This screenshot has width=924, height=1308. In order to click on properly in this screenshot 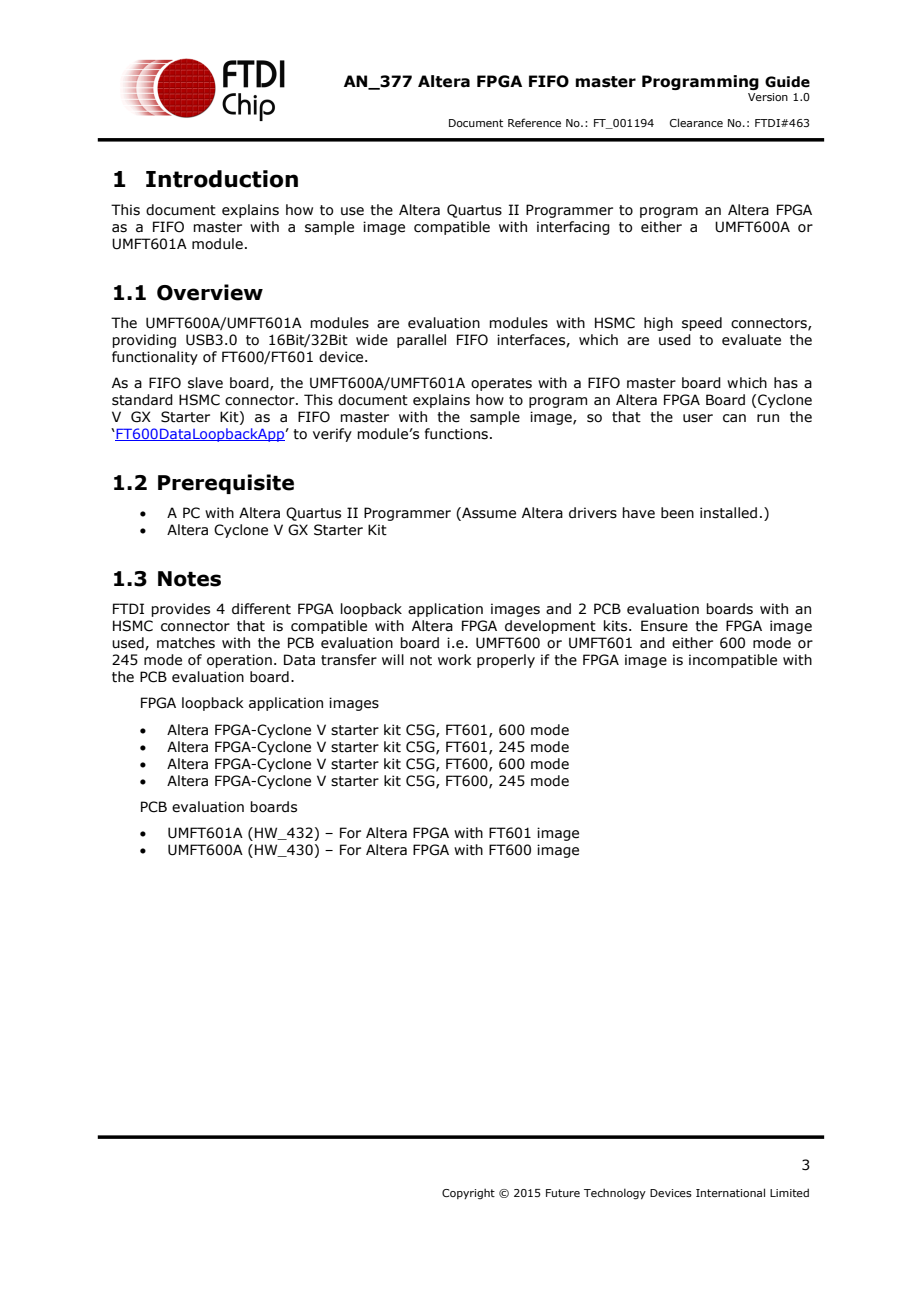, I will do `click(506, 661)`.
